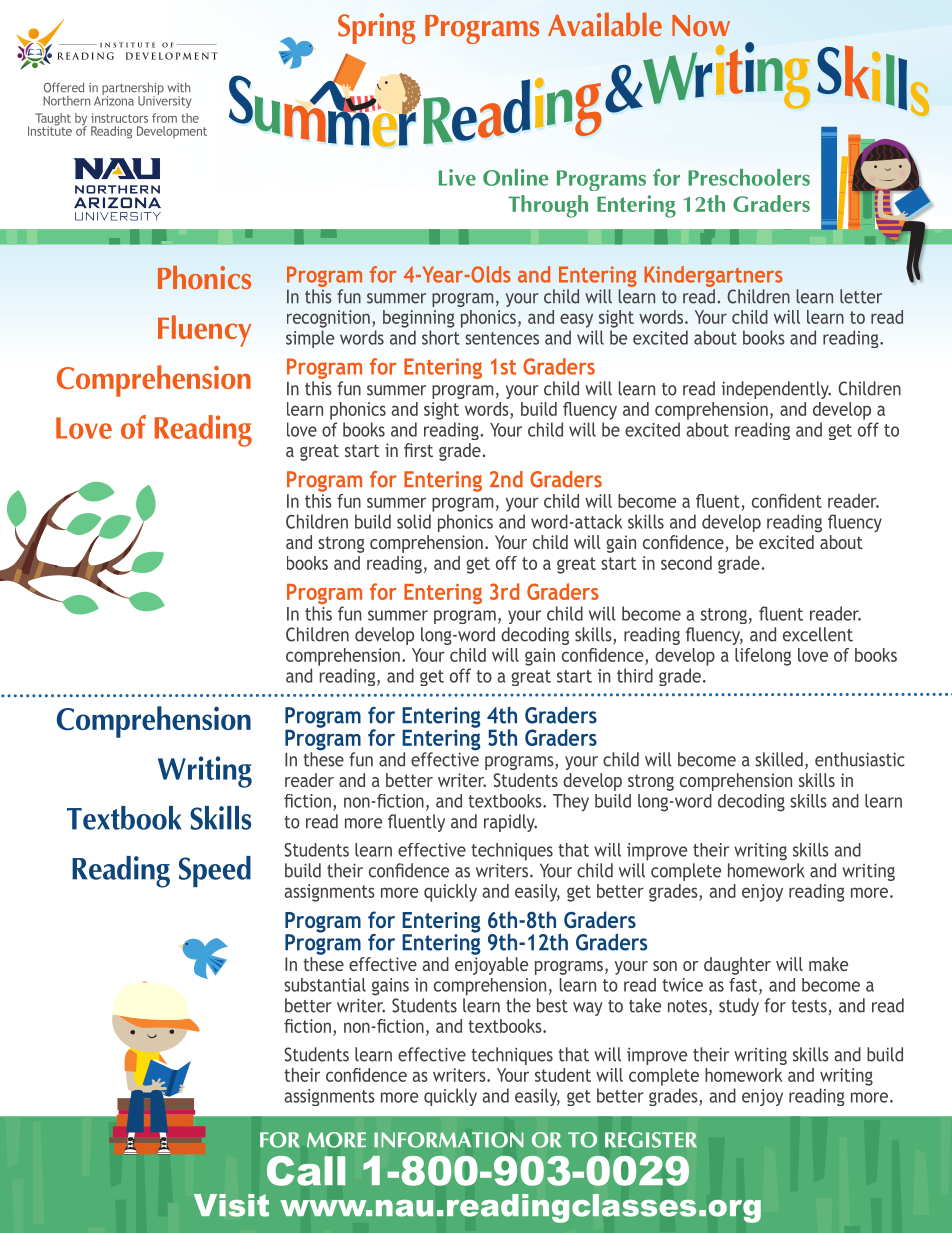 This image has height=1233, width=952. Describe the element at coordinates (231, 1205) in the image. I see `Visit` at that location.
